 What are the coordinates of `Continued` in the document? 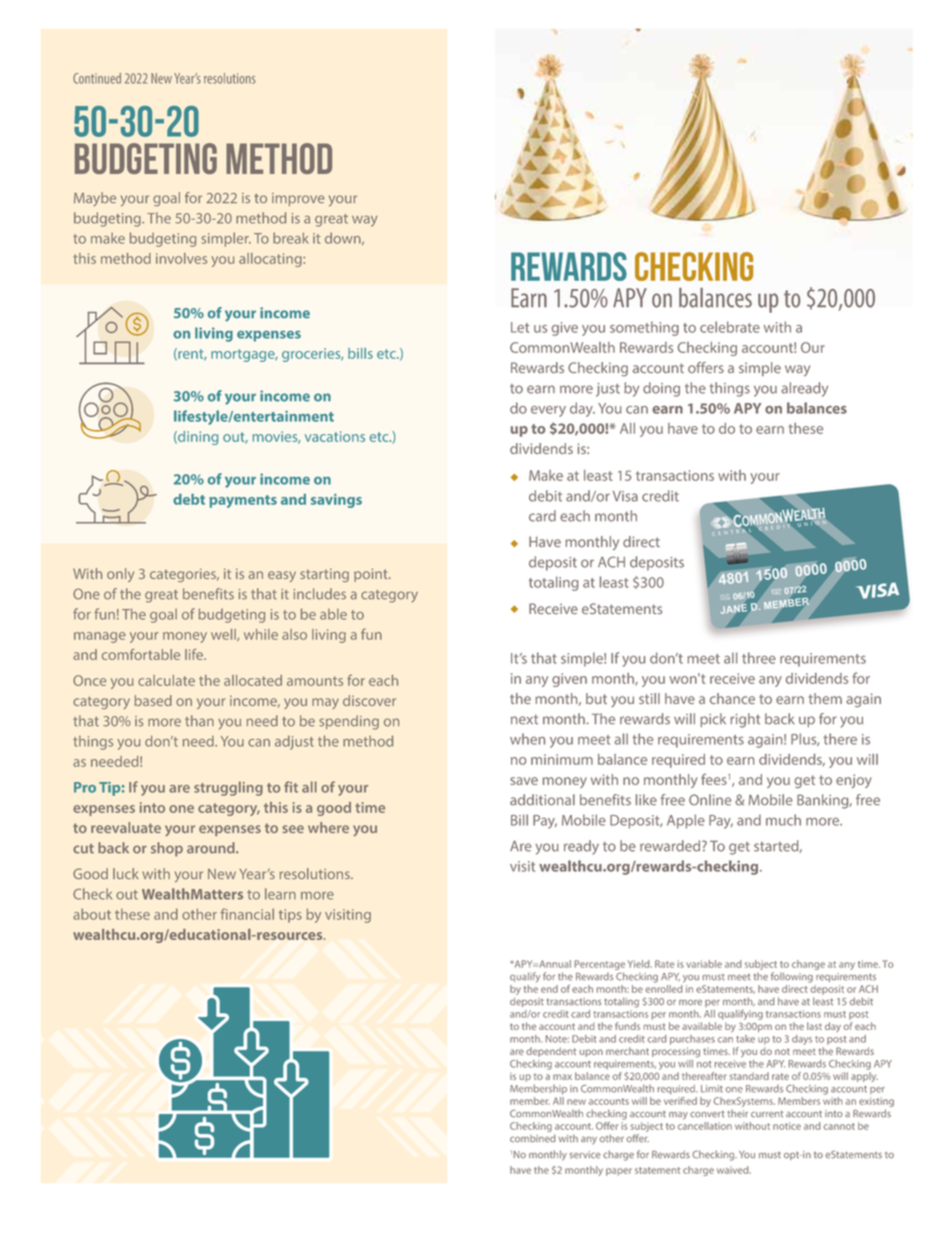 It's located at (97, 78).
